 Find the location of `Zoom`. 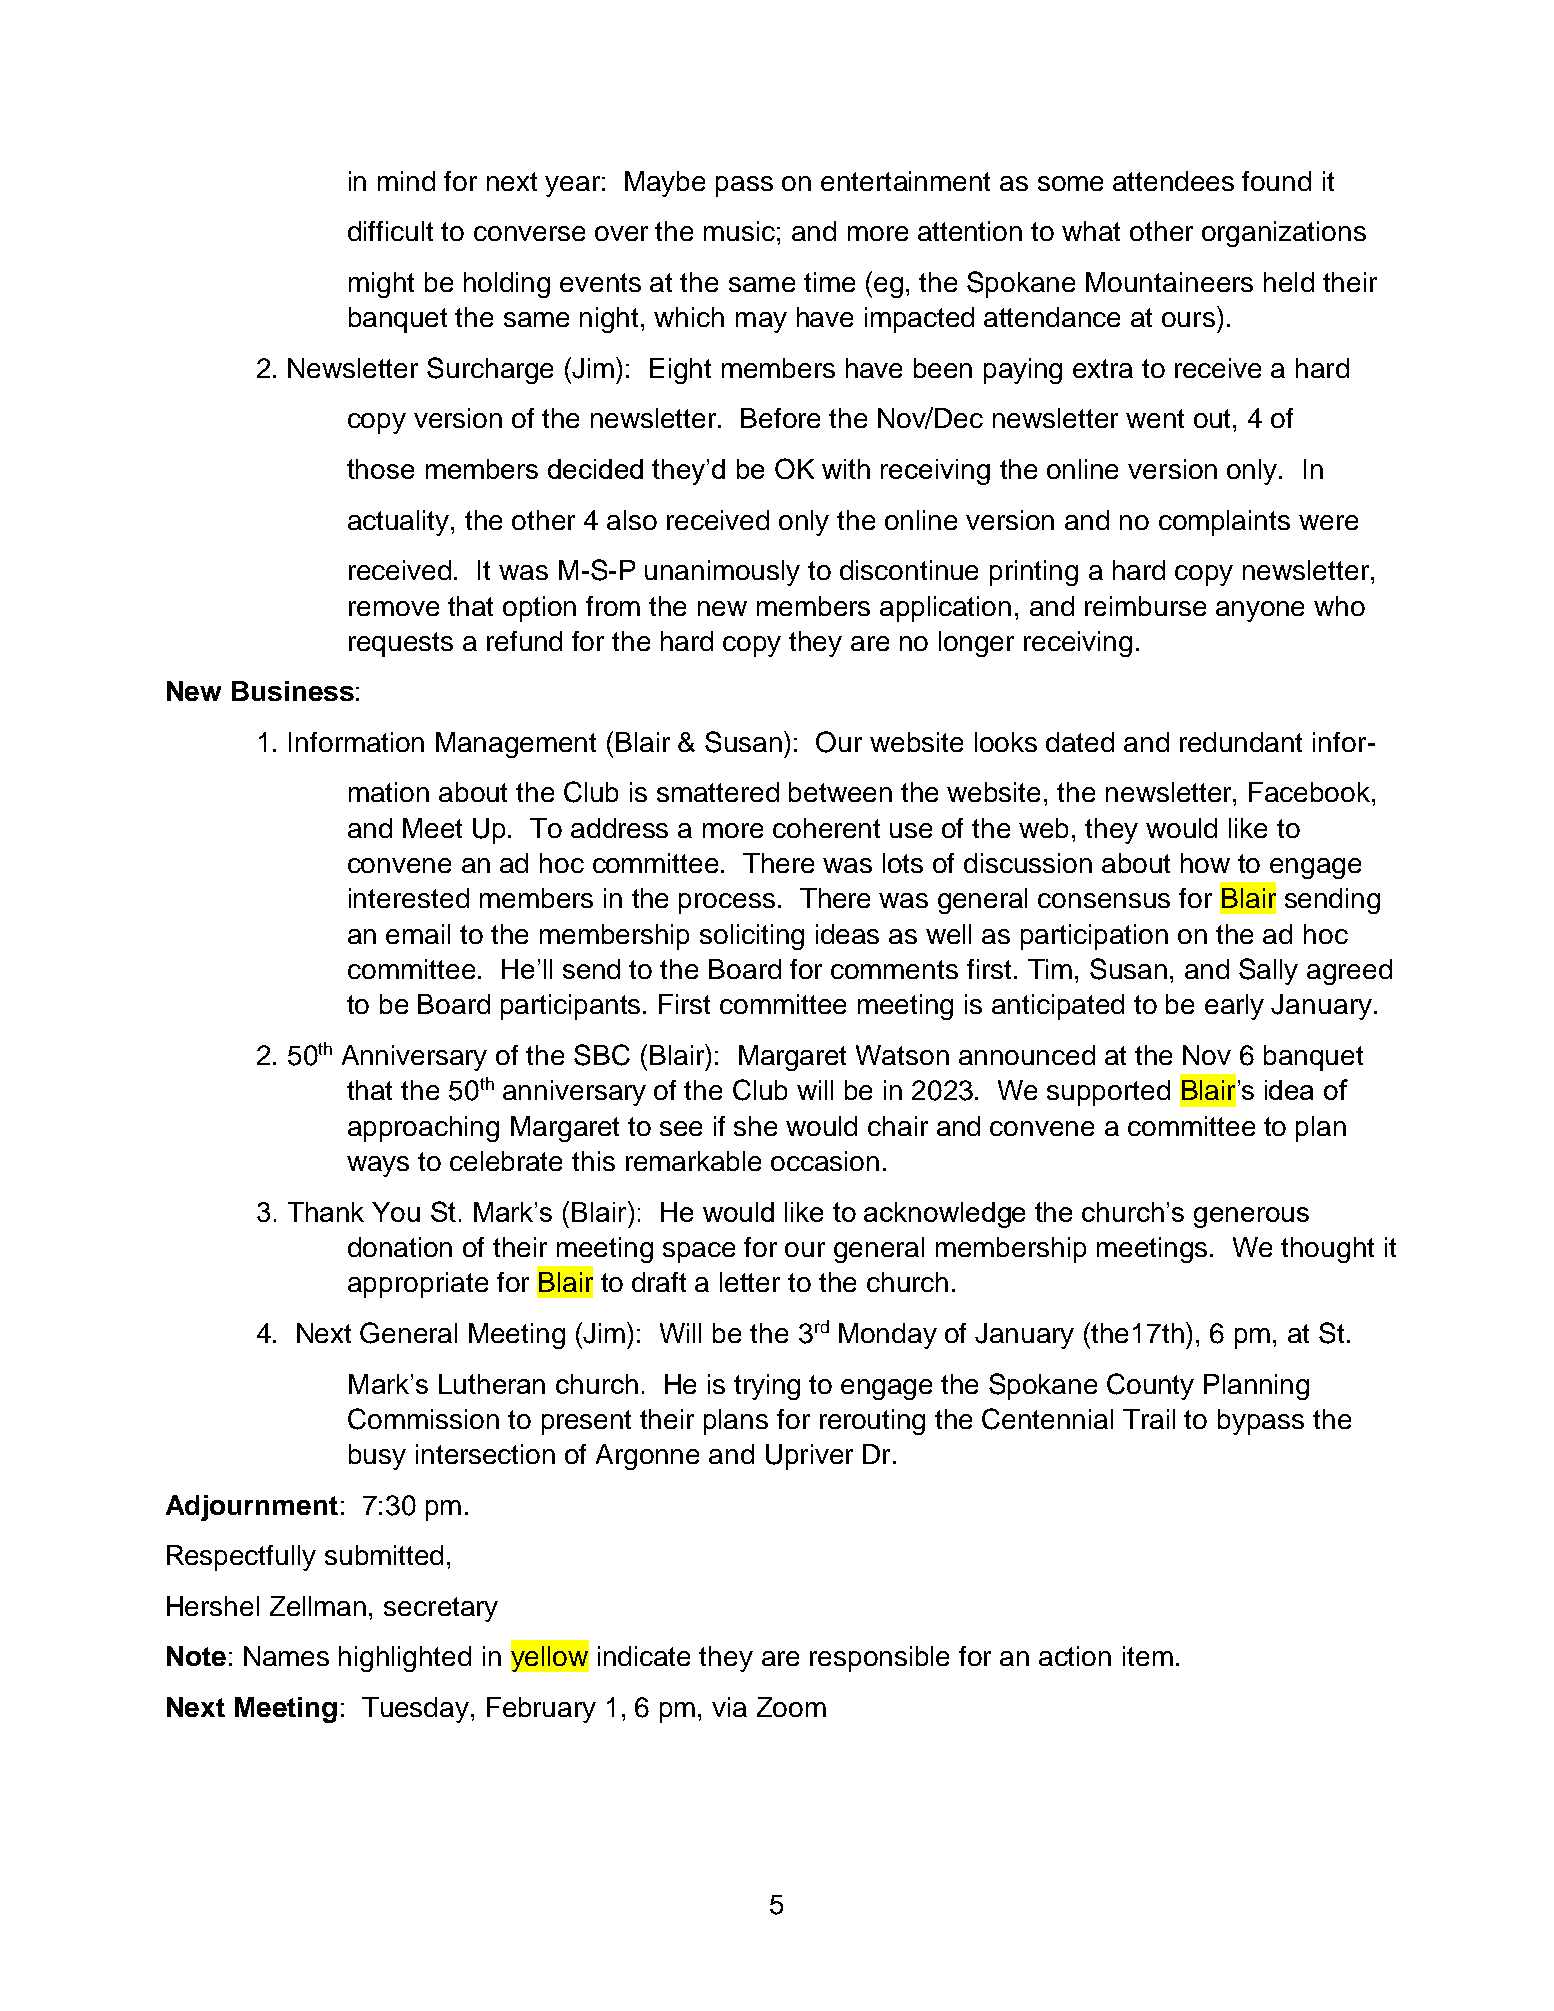

Zoom is located at coordinates (791, 1707).
